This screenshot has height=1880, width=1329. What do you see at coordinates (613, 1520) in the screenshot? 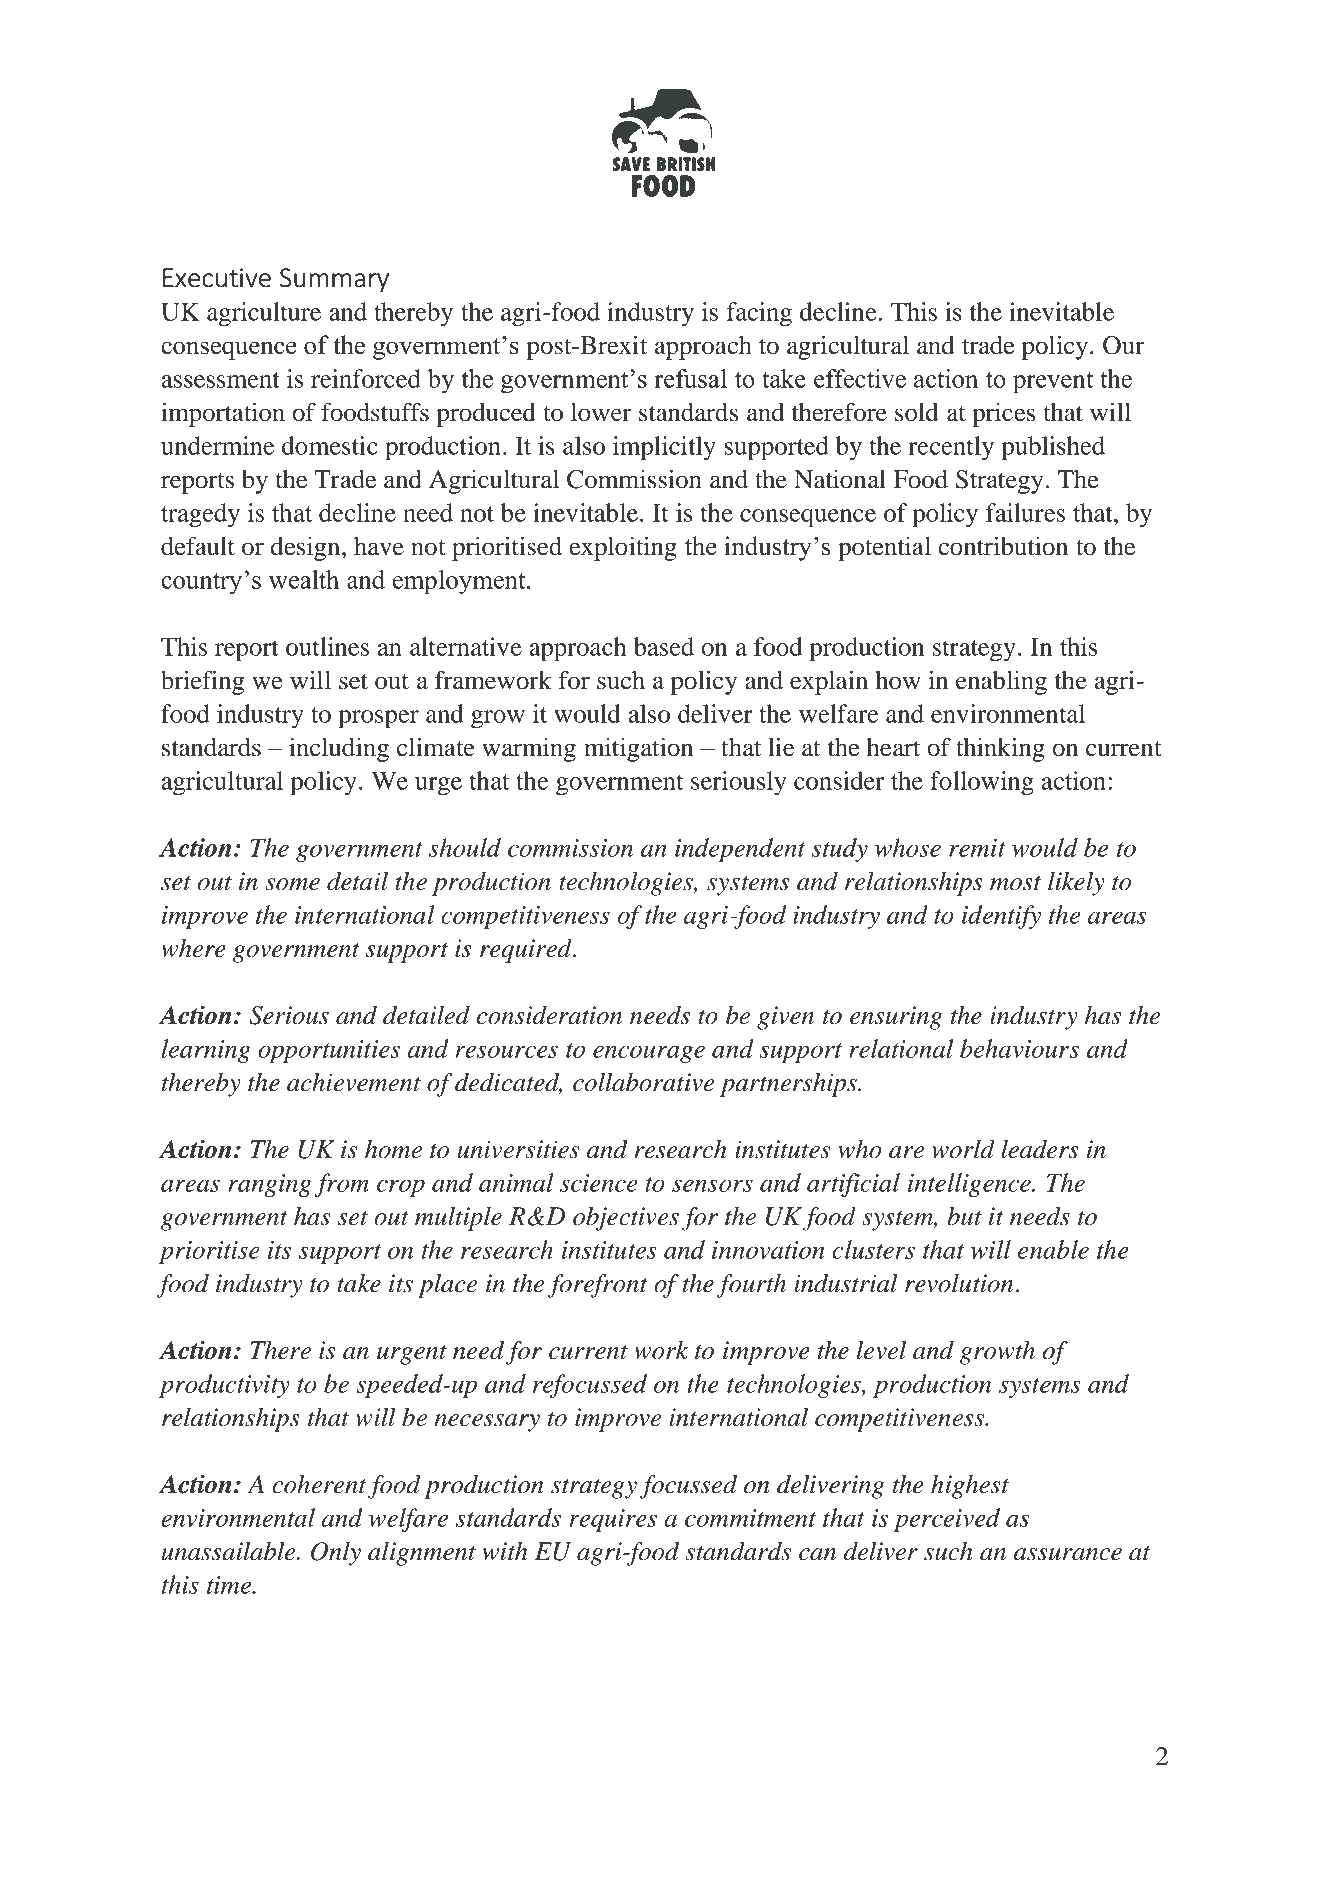
I see `requires` at bounding box center [613, 1520].
